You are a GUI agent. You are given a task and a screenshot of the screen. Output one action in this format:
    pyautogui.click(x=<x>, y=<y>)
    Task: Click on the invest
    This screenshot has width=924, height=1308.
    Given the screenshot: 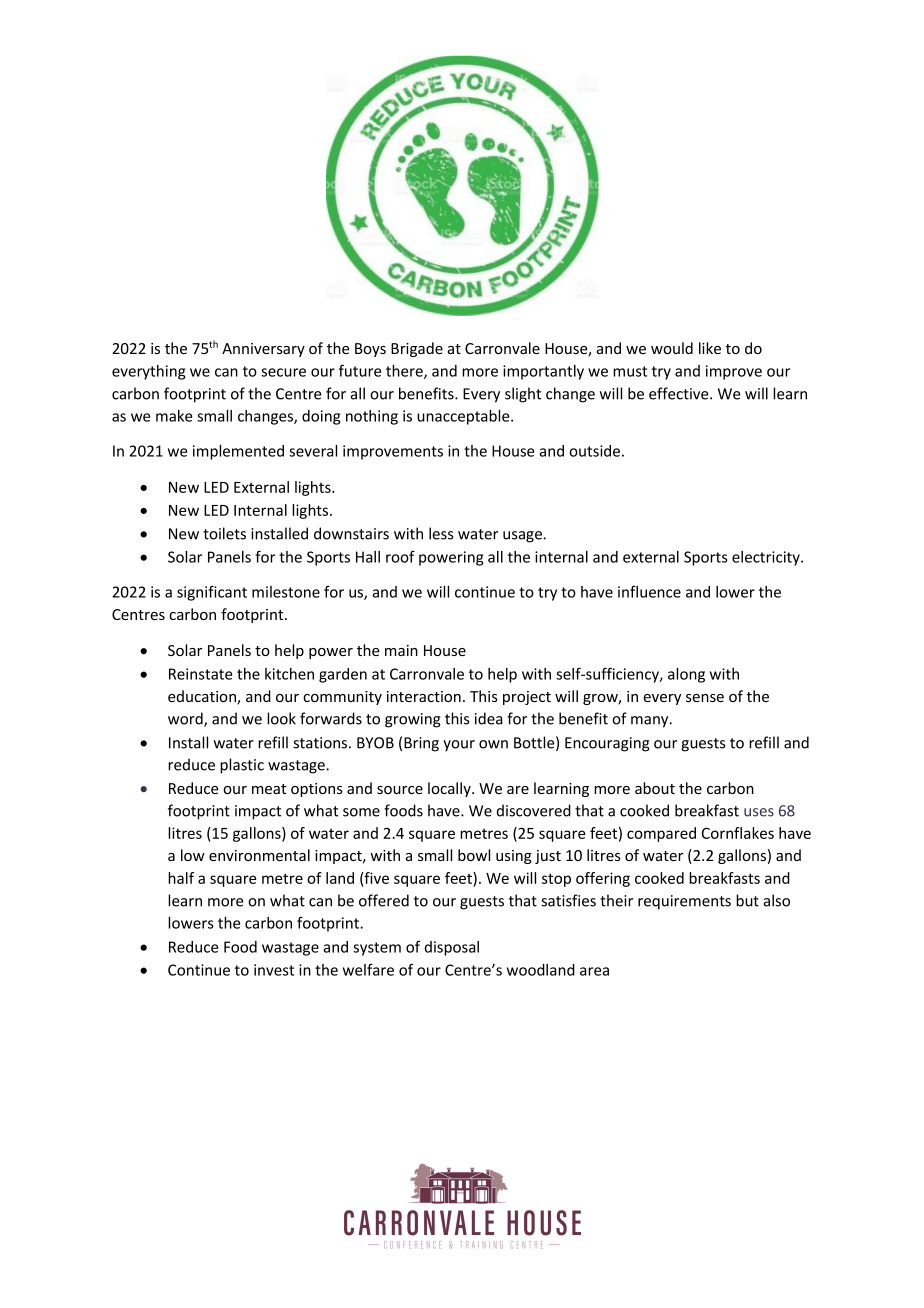 What is the action you would take?
    pyautogui.click(x=274, y=970)
